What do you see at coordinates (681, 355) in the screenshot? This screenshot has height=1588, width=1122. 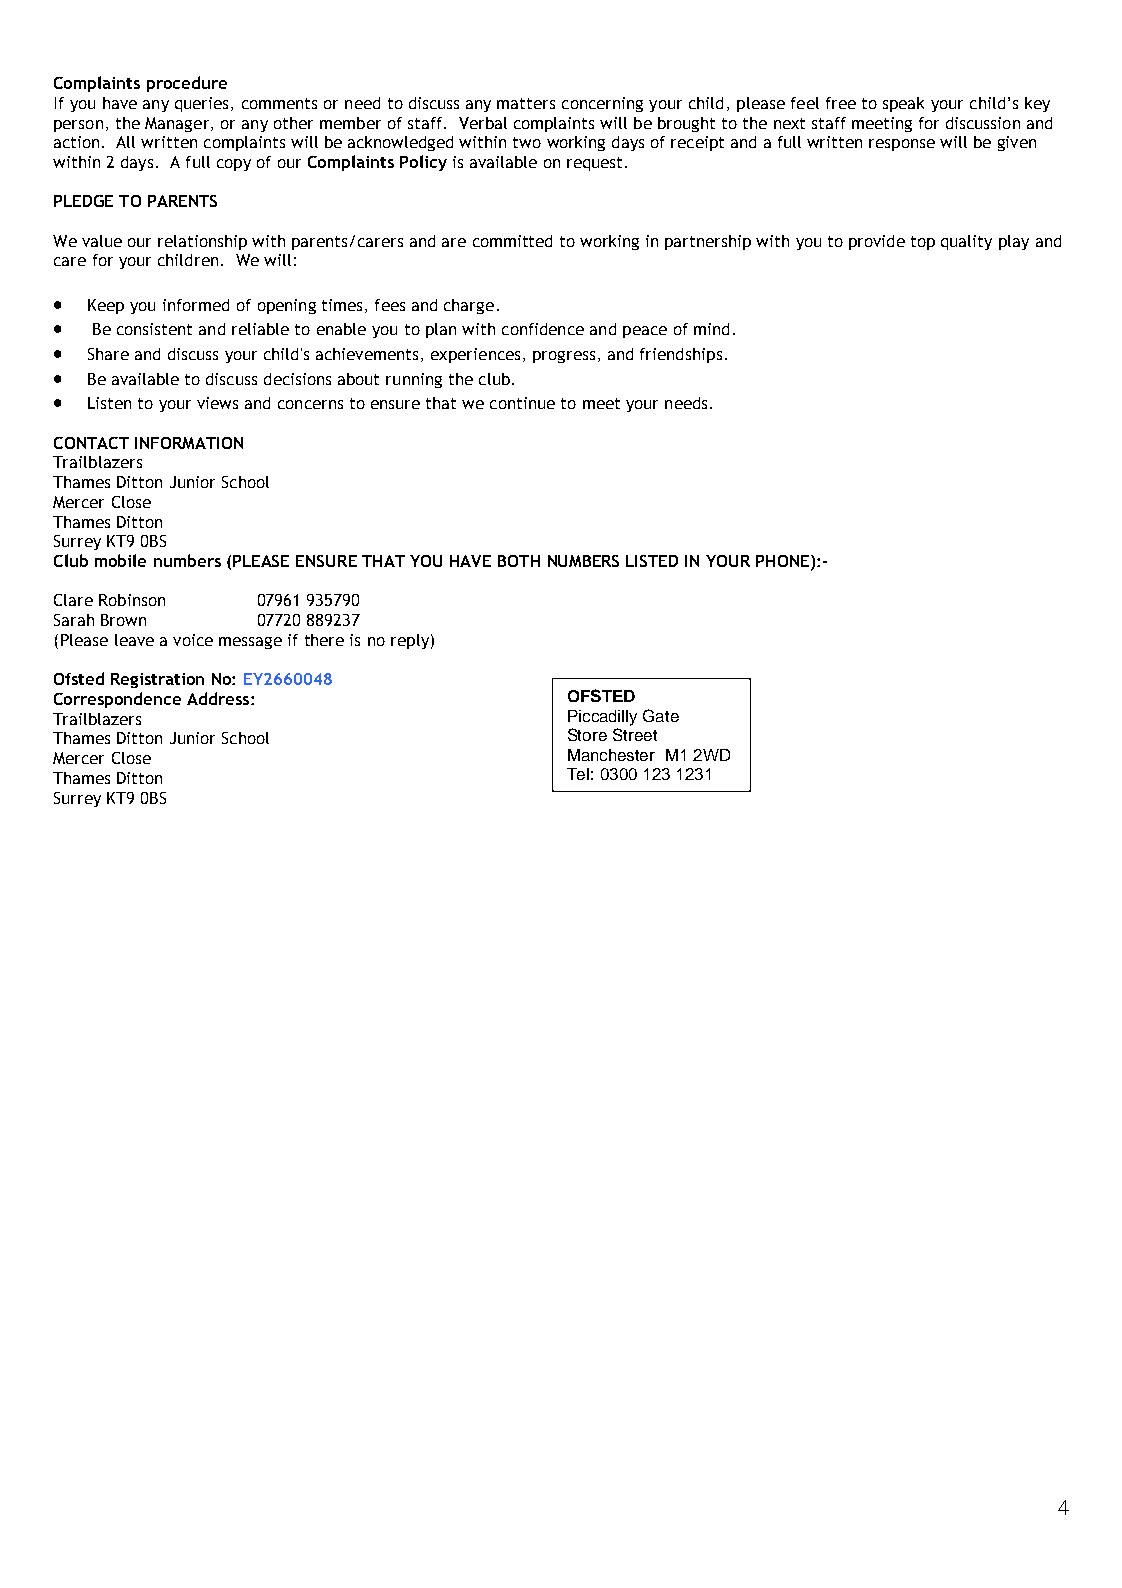 I see `friendships` at bounding box center [681, 355].
